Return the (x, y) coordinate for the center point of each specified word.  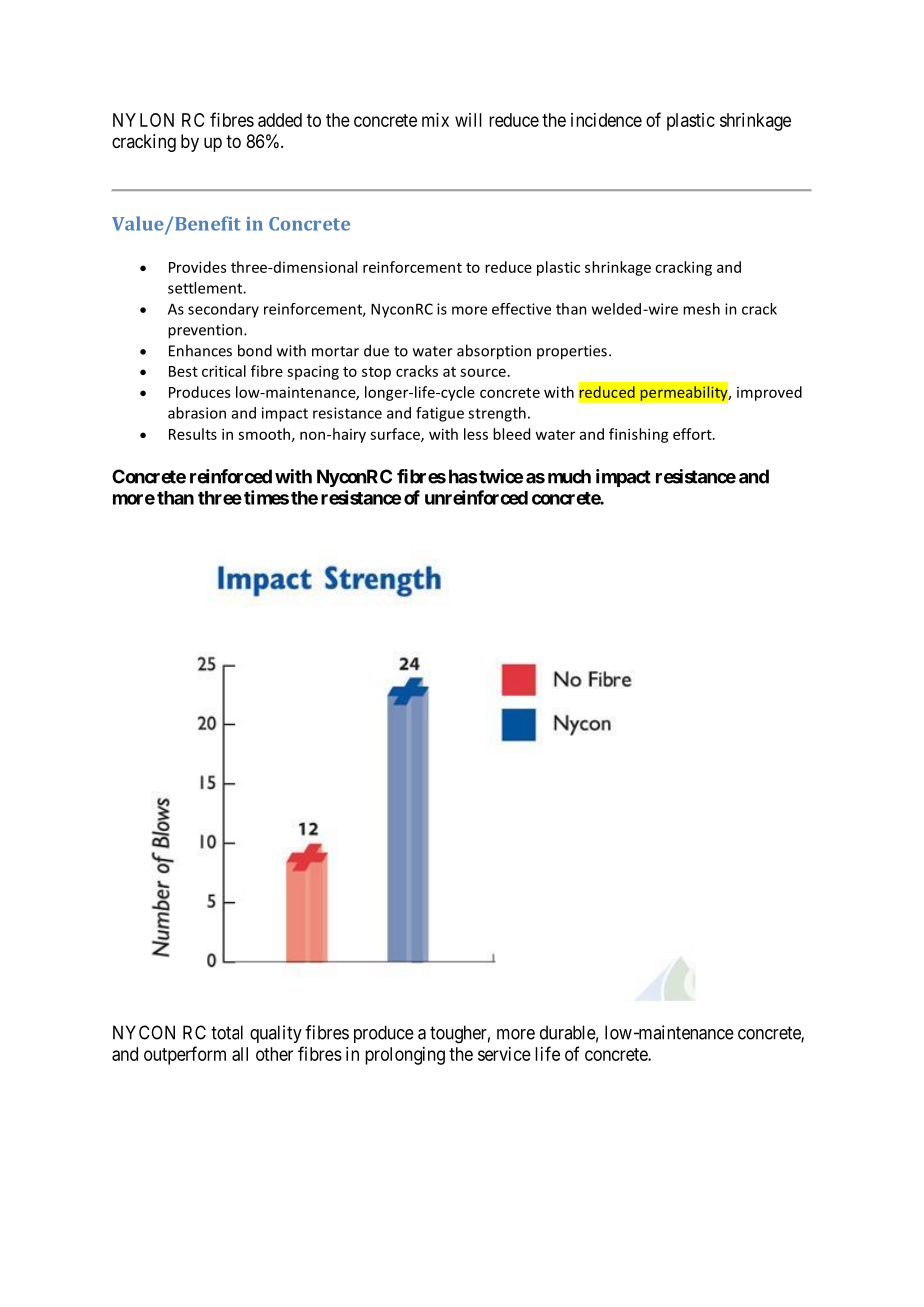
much (569, 476)
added (280, 120)
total (227, 1032)
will (468, 120)
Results (193, 434)
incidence (606, 120)
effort (693, 434)
